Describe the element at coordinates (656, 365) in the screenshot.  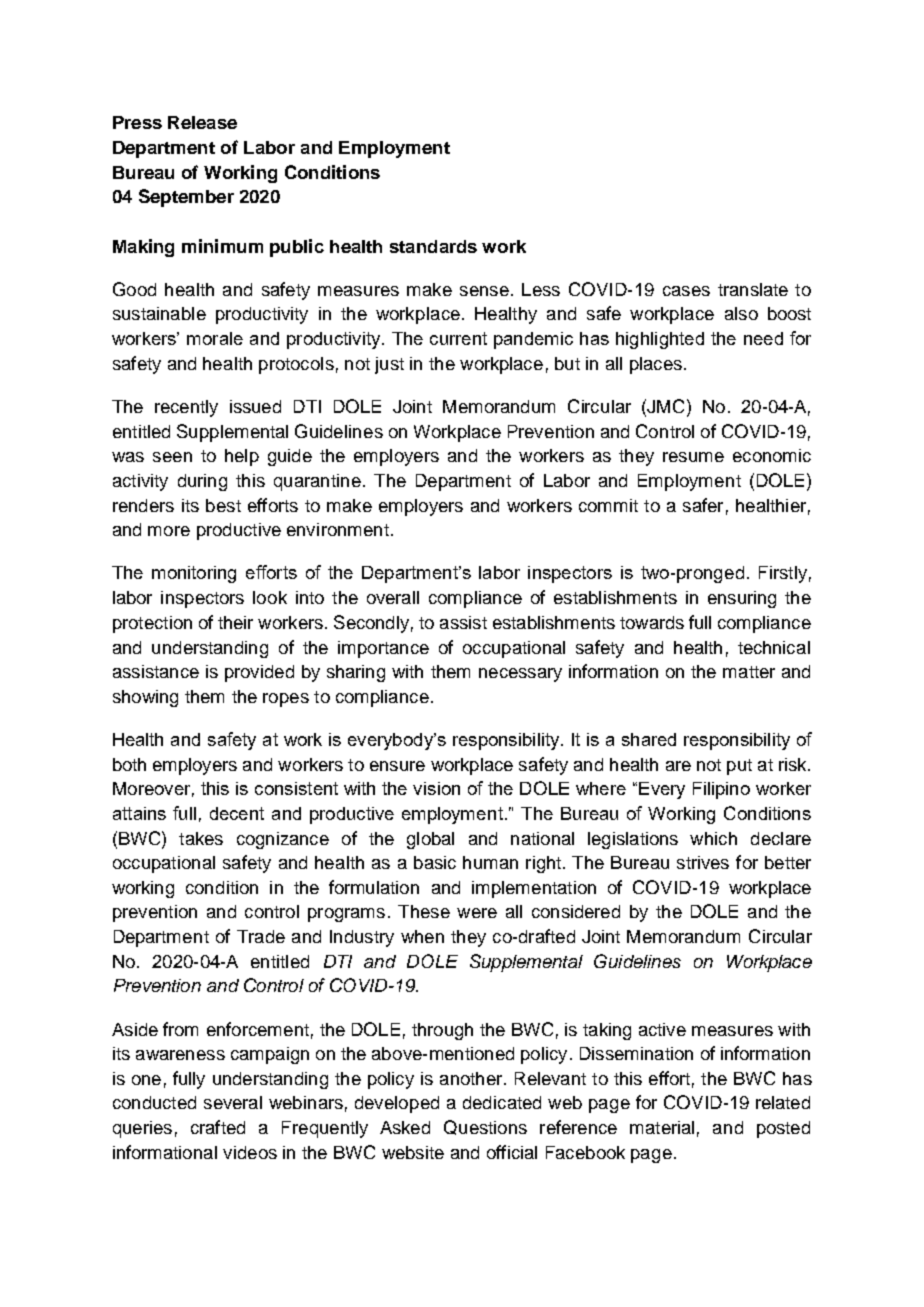
I see `places` at that location.
